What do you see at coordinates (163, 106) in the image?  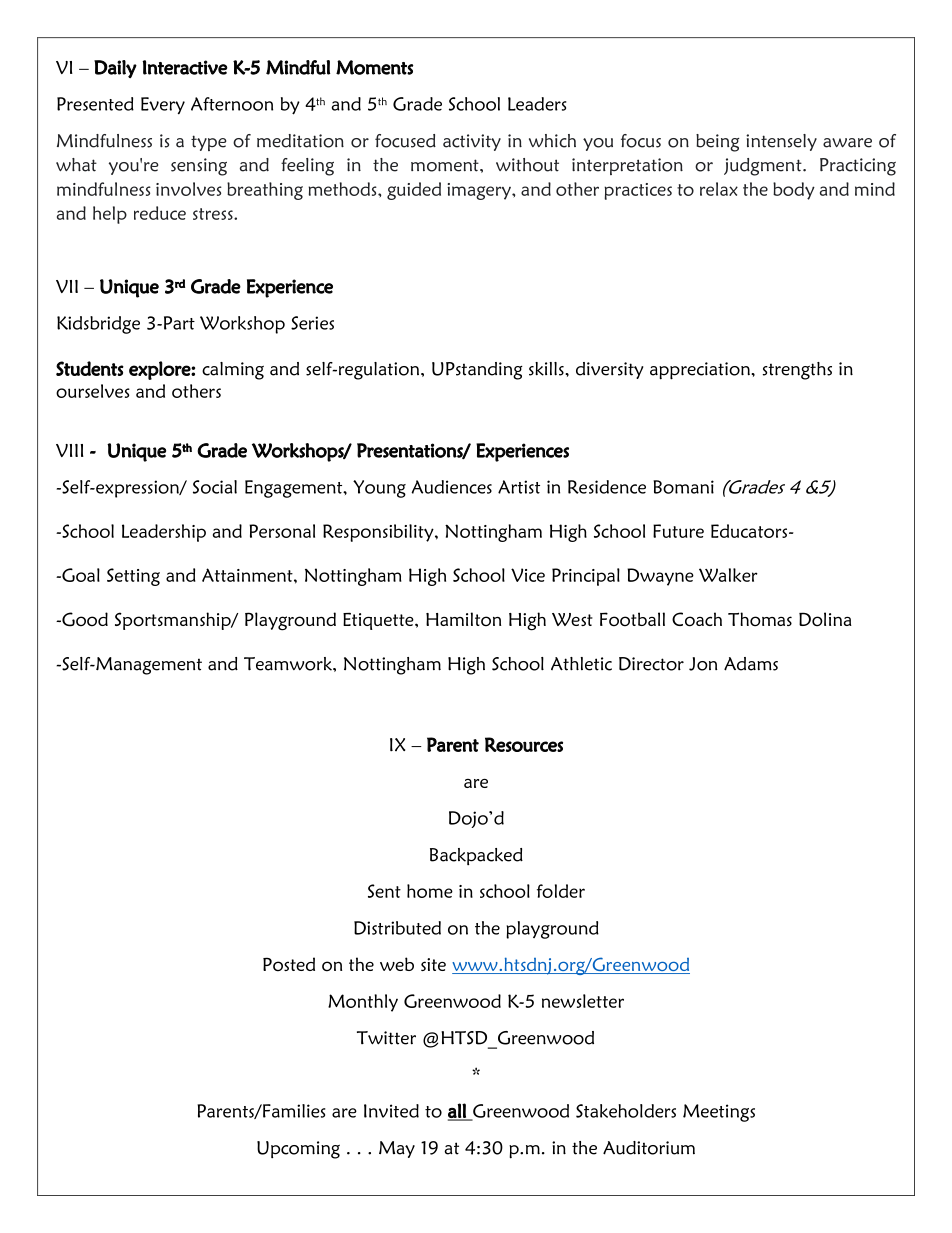 I see `Every` at bounding box center [163, 106].
